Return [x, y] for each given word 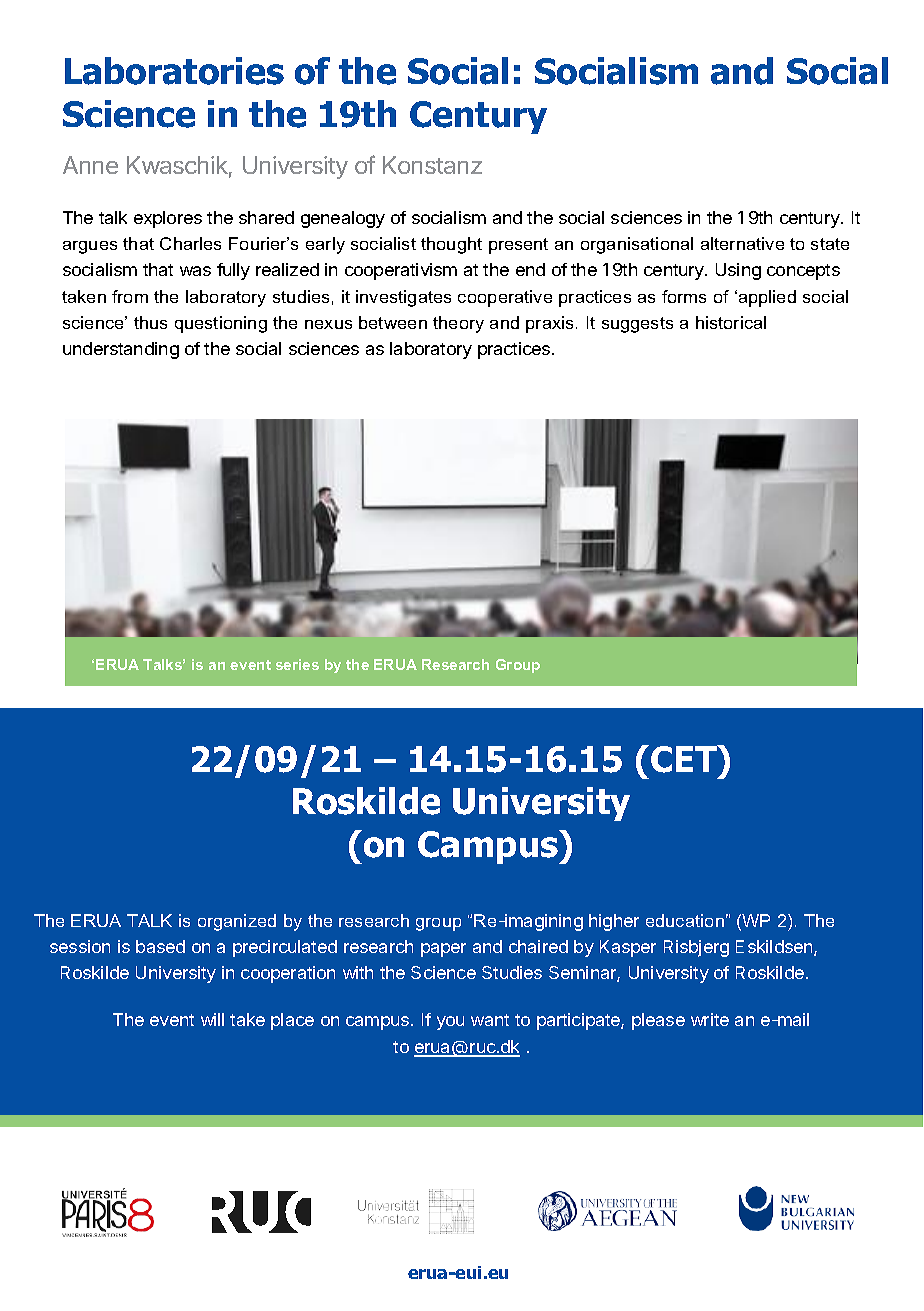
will [212, 1019]
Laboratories [174, 71]
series [297, 664]
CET [685, 759]
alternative [742, 243]
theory [458, 324]
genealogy [343, 219]
